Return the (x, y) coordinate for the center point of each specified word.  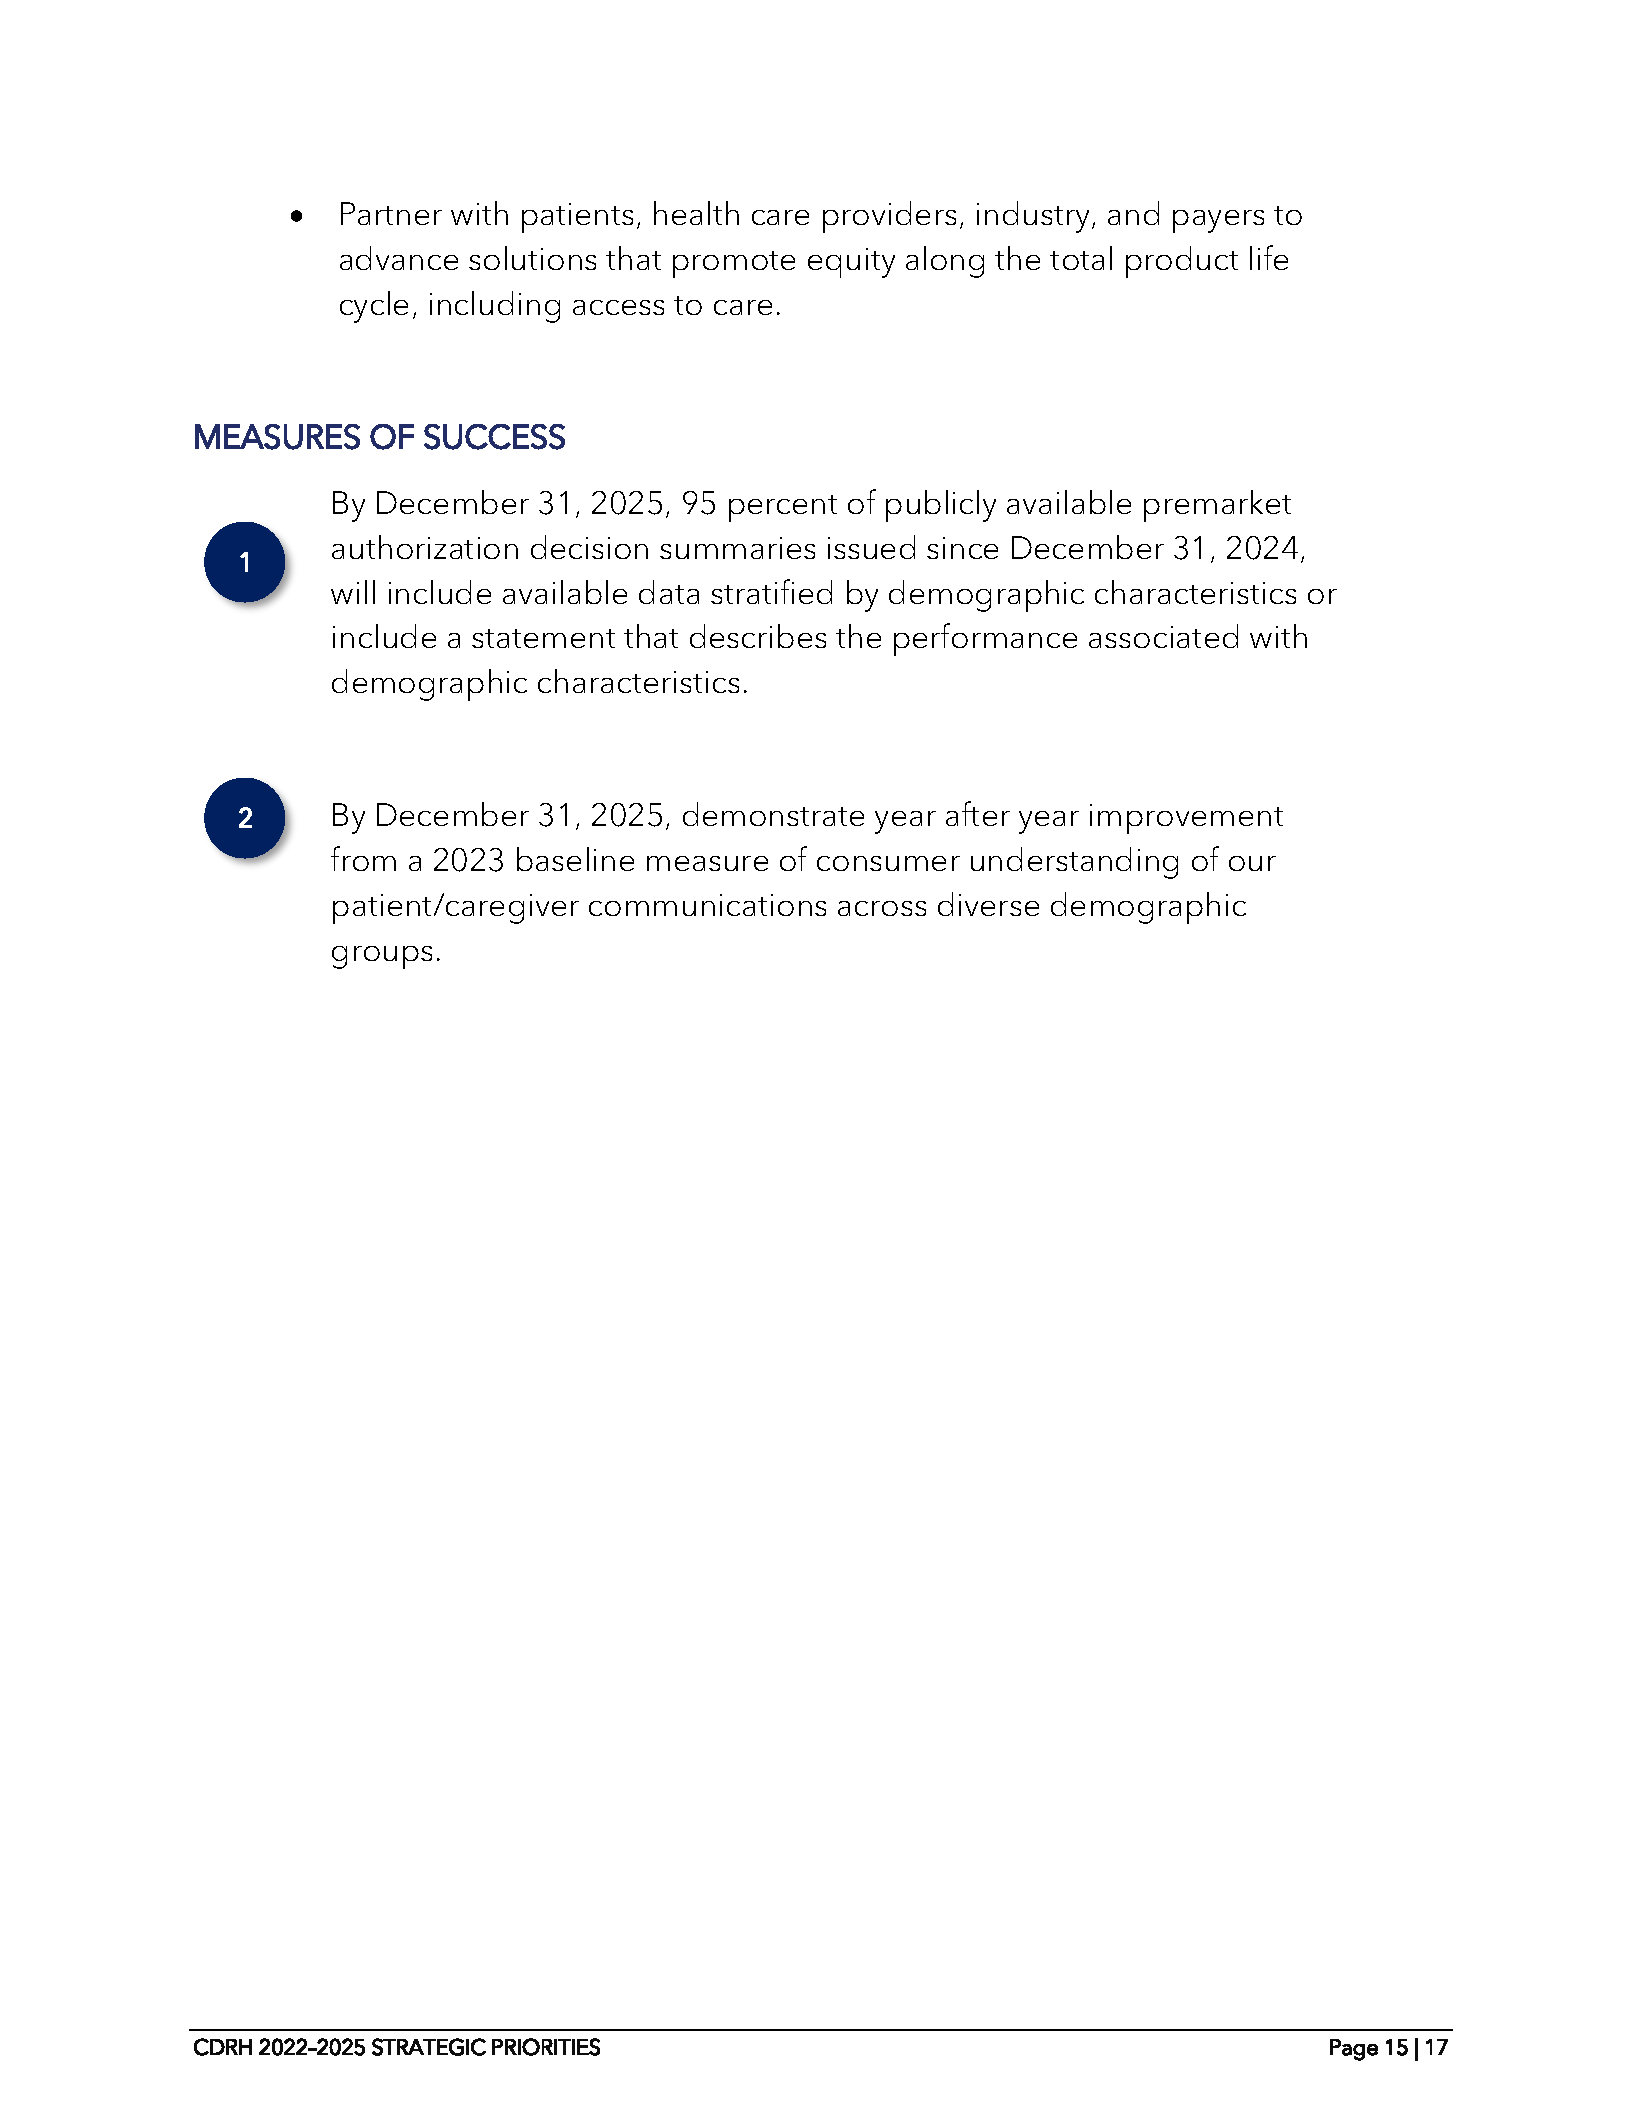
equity (851, 263)
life (1269, 257)
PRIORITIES (546, 2047)
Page (1354, 2050)
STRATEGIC (429, 2047)
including (495, 307)
